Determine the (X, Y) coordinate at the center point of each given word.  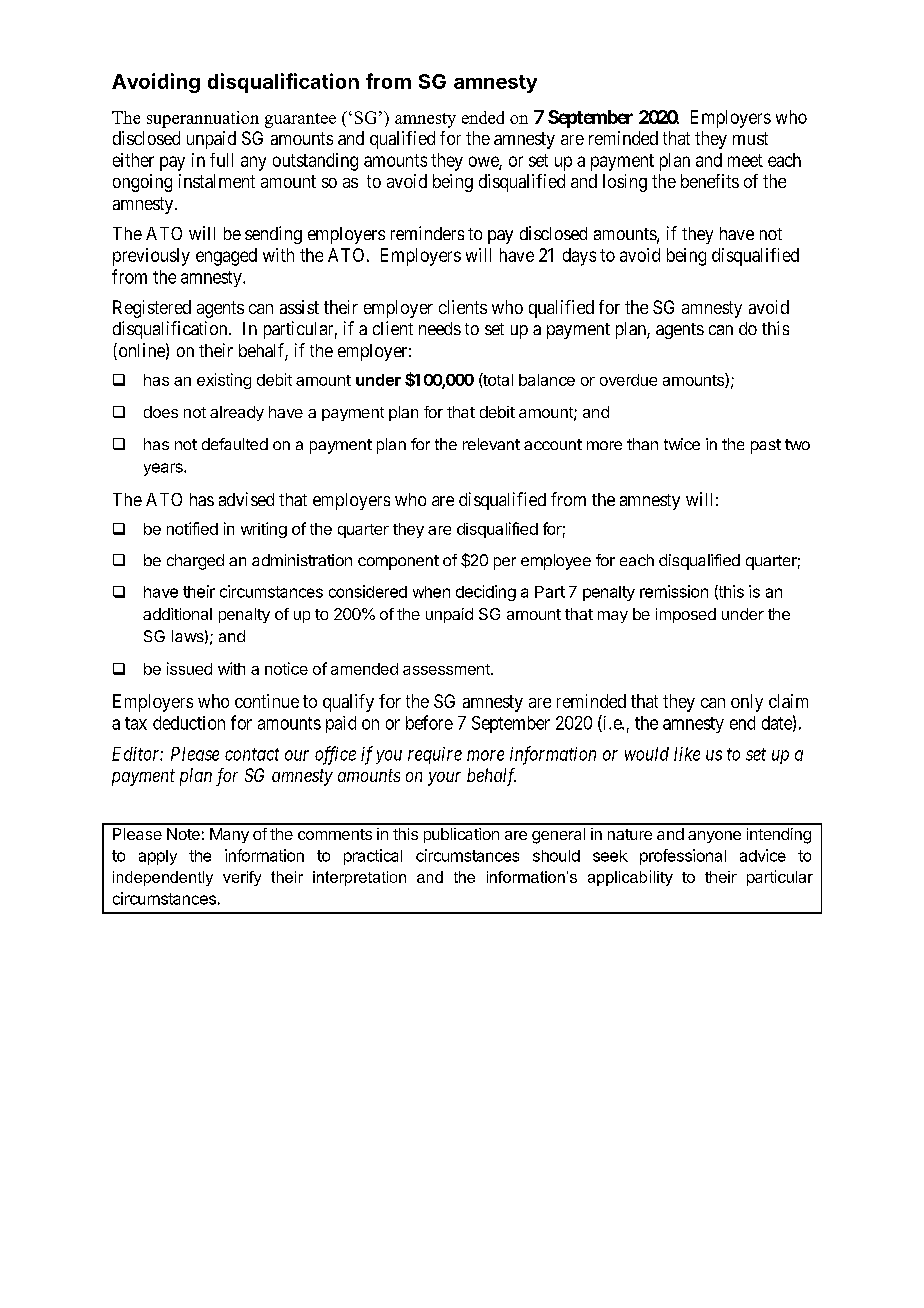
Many (229, 835)
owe (484, 162)
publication (461, 835)
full (221, 160)
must (750, 138)
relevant (491, 444)
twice (682, 444)
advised (246, 499)
